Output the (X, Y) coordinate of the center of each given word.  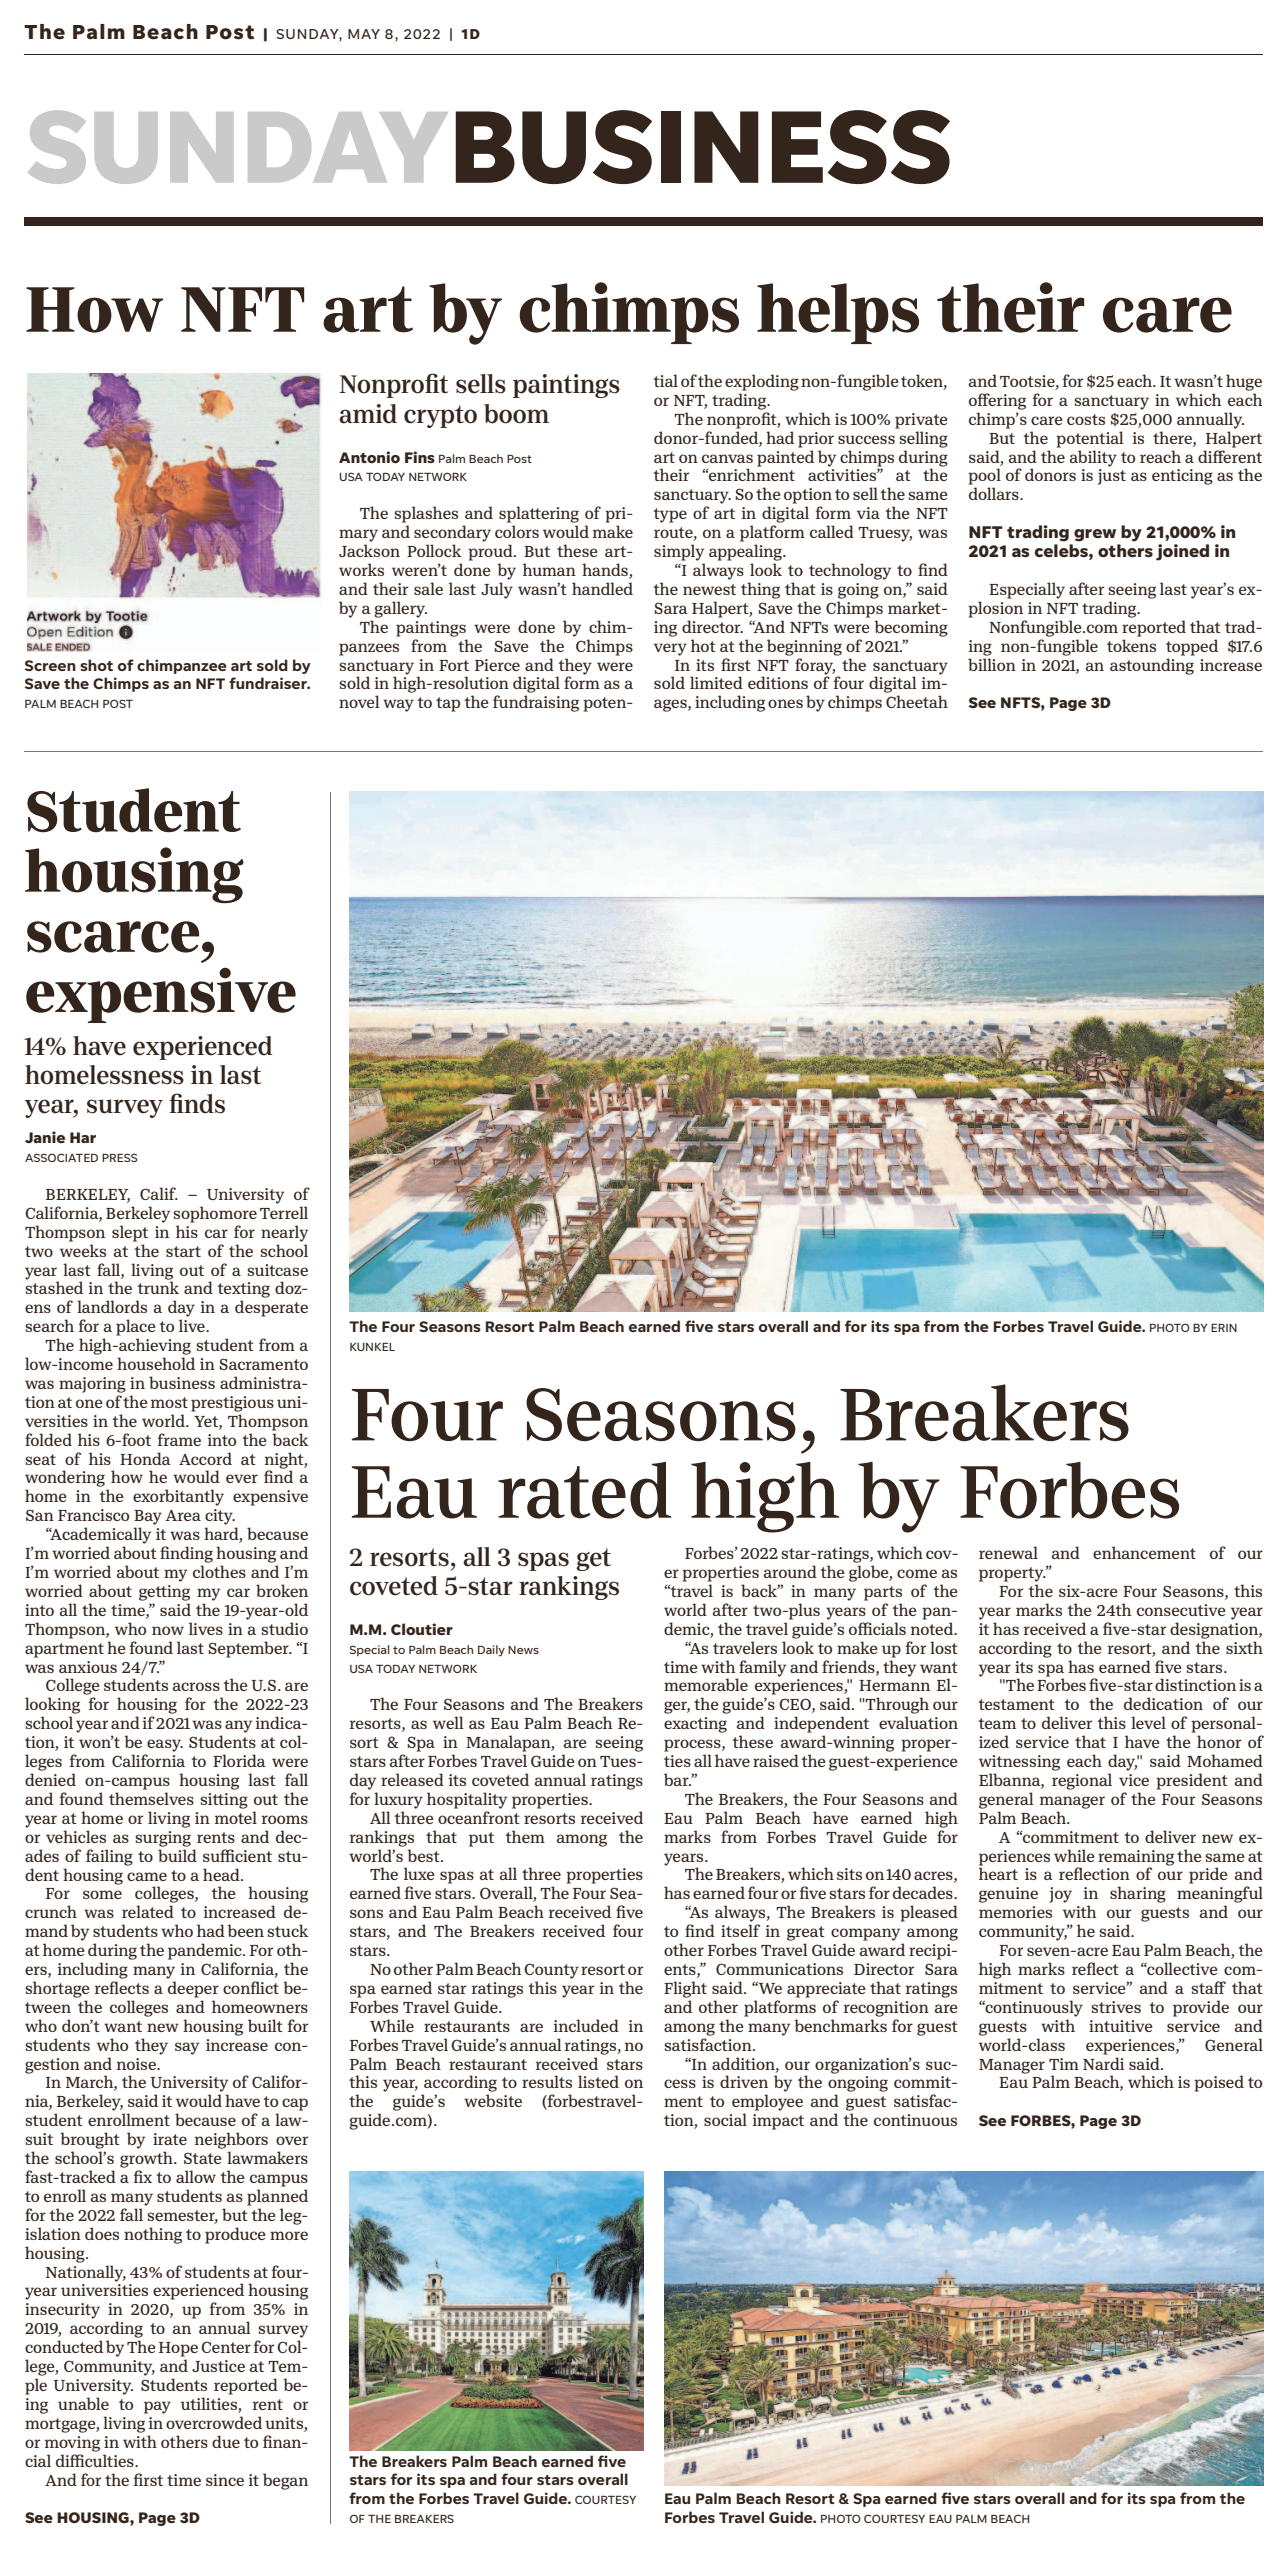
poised (1219, 2083)
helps (838, 313)
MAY (364, 34)
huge (1244, 382)
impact (778, 2122)
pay (157, 2407)
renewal (1008, 1552)
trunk (158, 1287)
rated (584, 1490)
